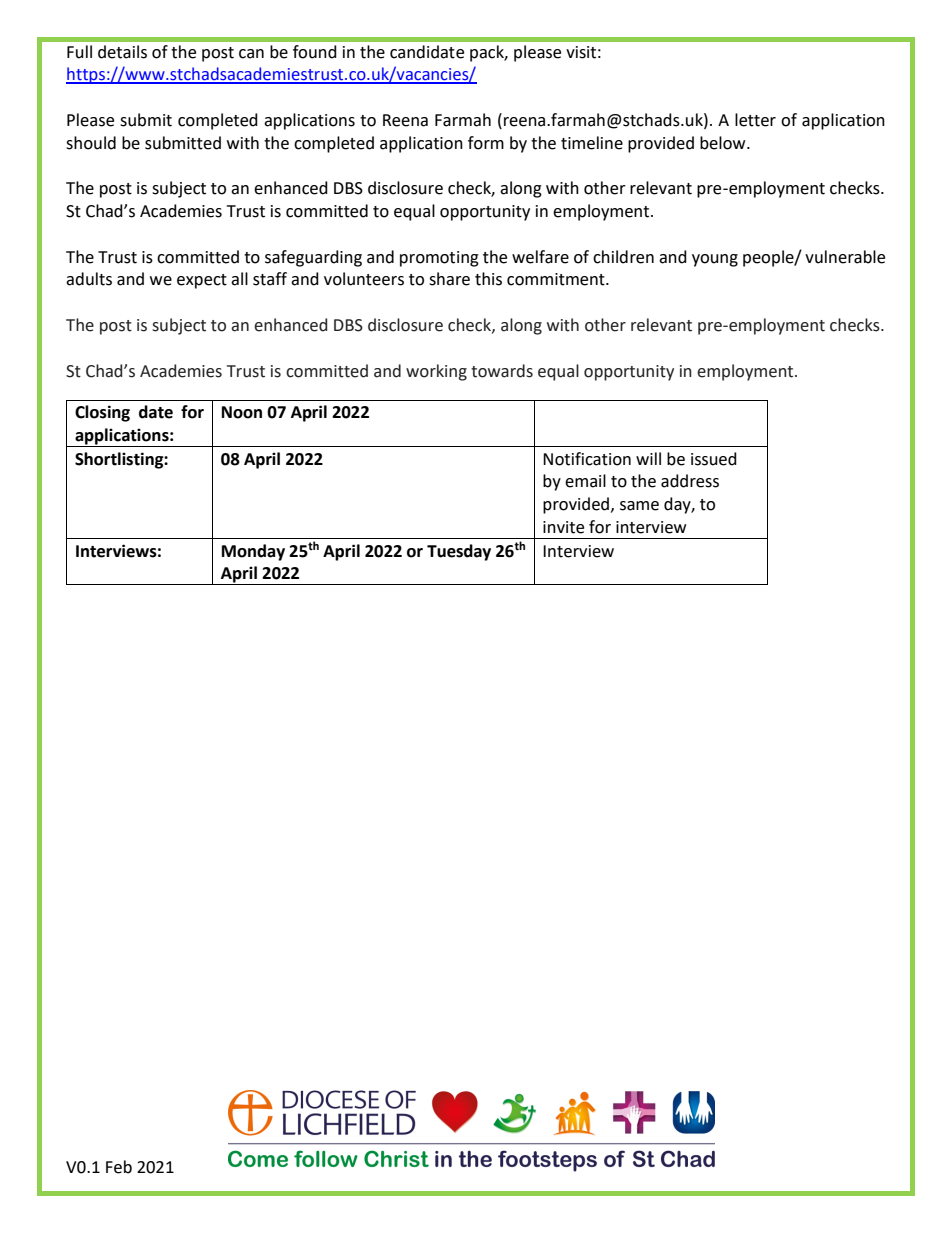 This image has width=952, height=1233. I want to click on same, so click(639, 506).
